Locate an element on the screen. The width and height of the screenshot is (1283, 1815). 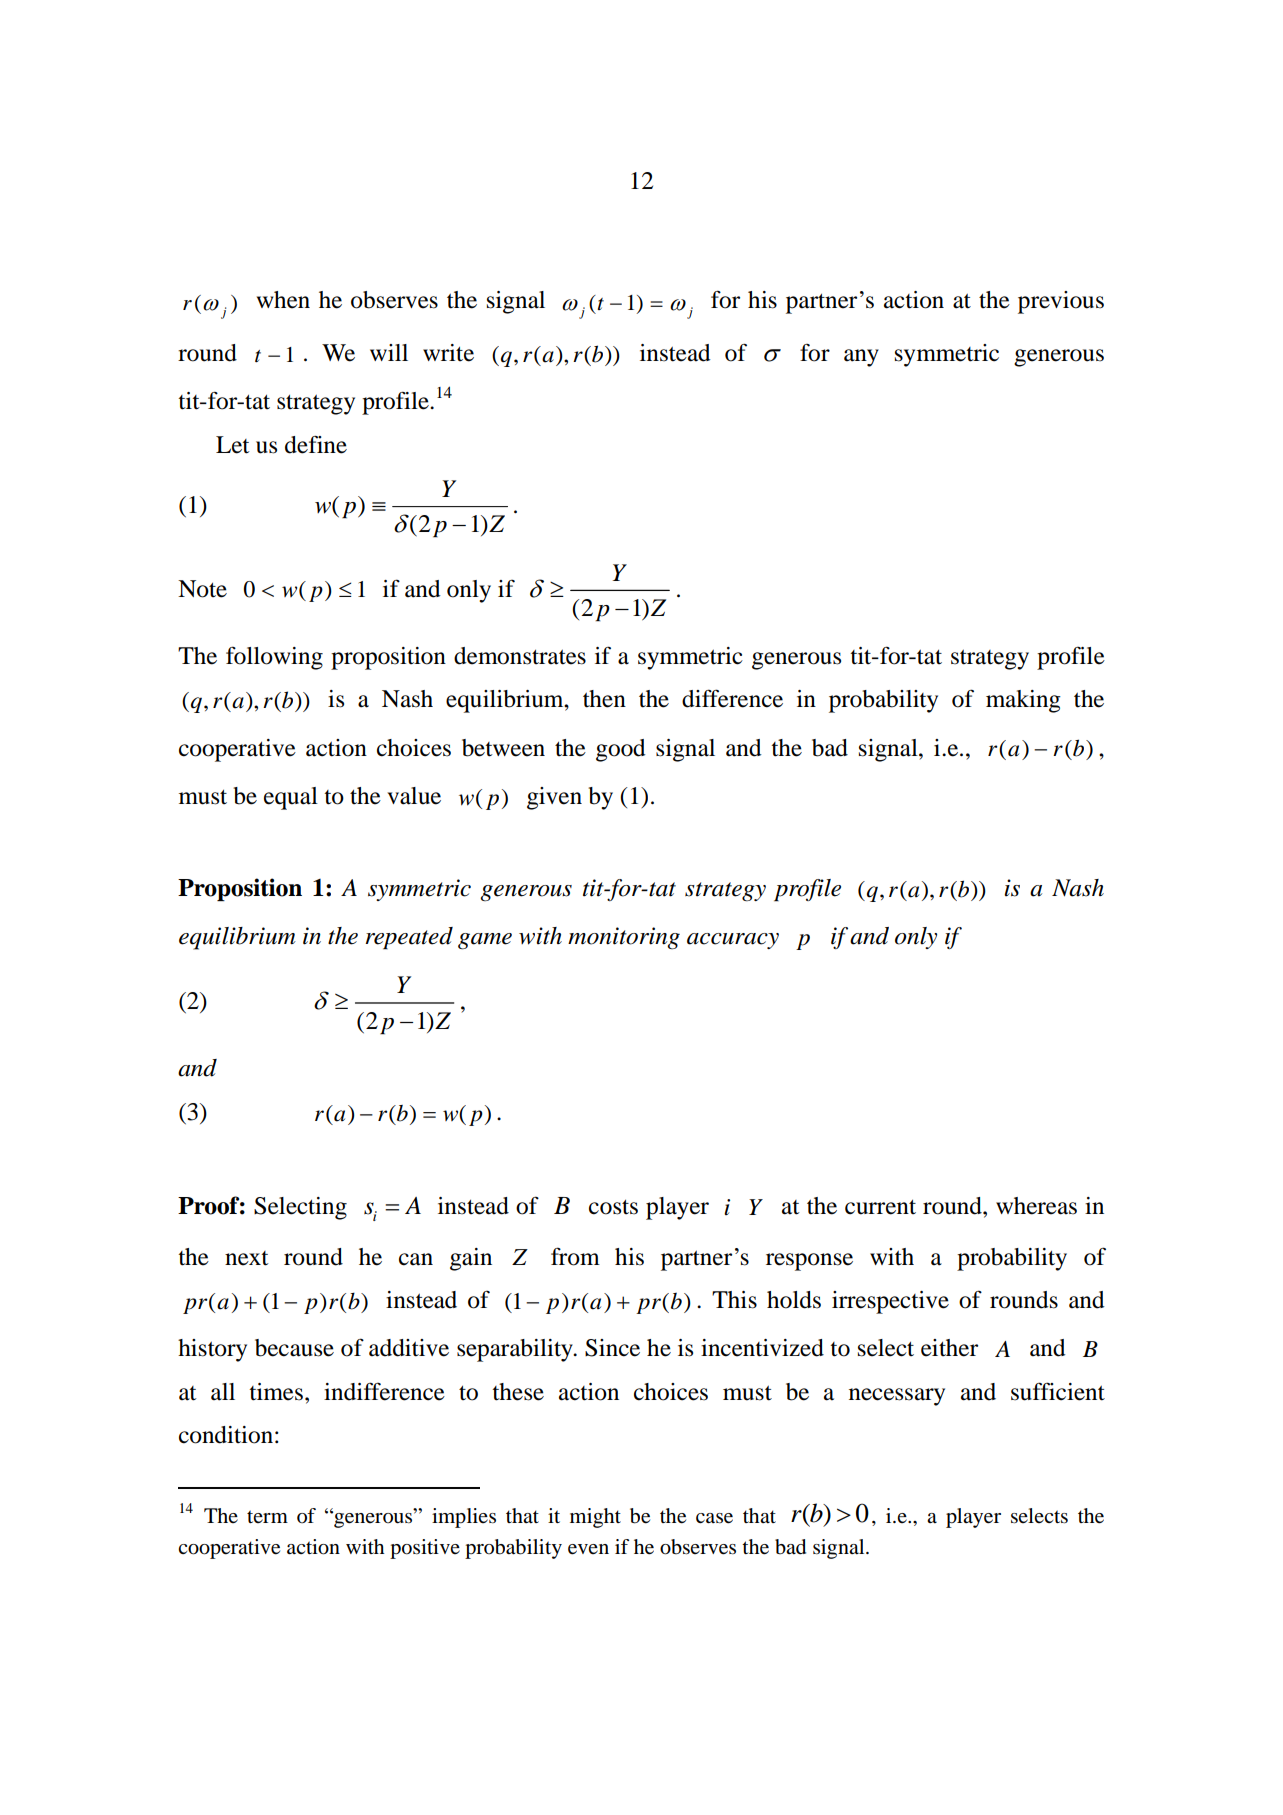
write is located at coordinates (448, 353).
